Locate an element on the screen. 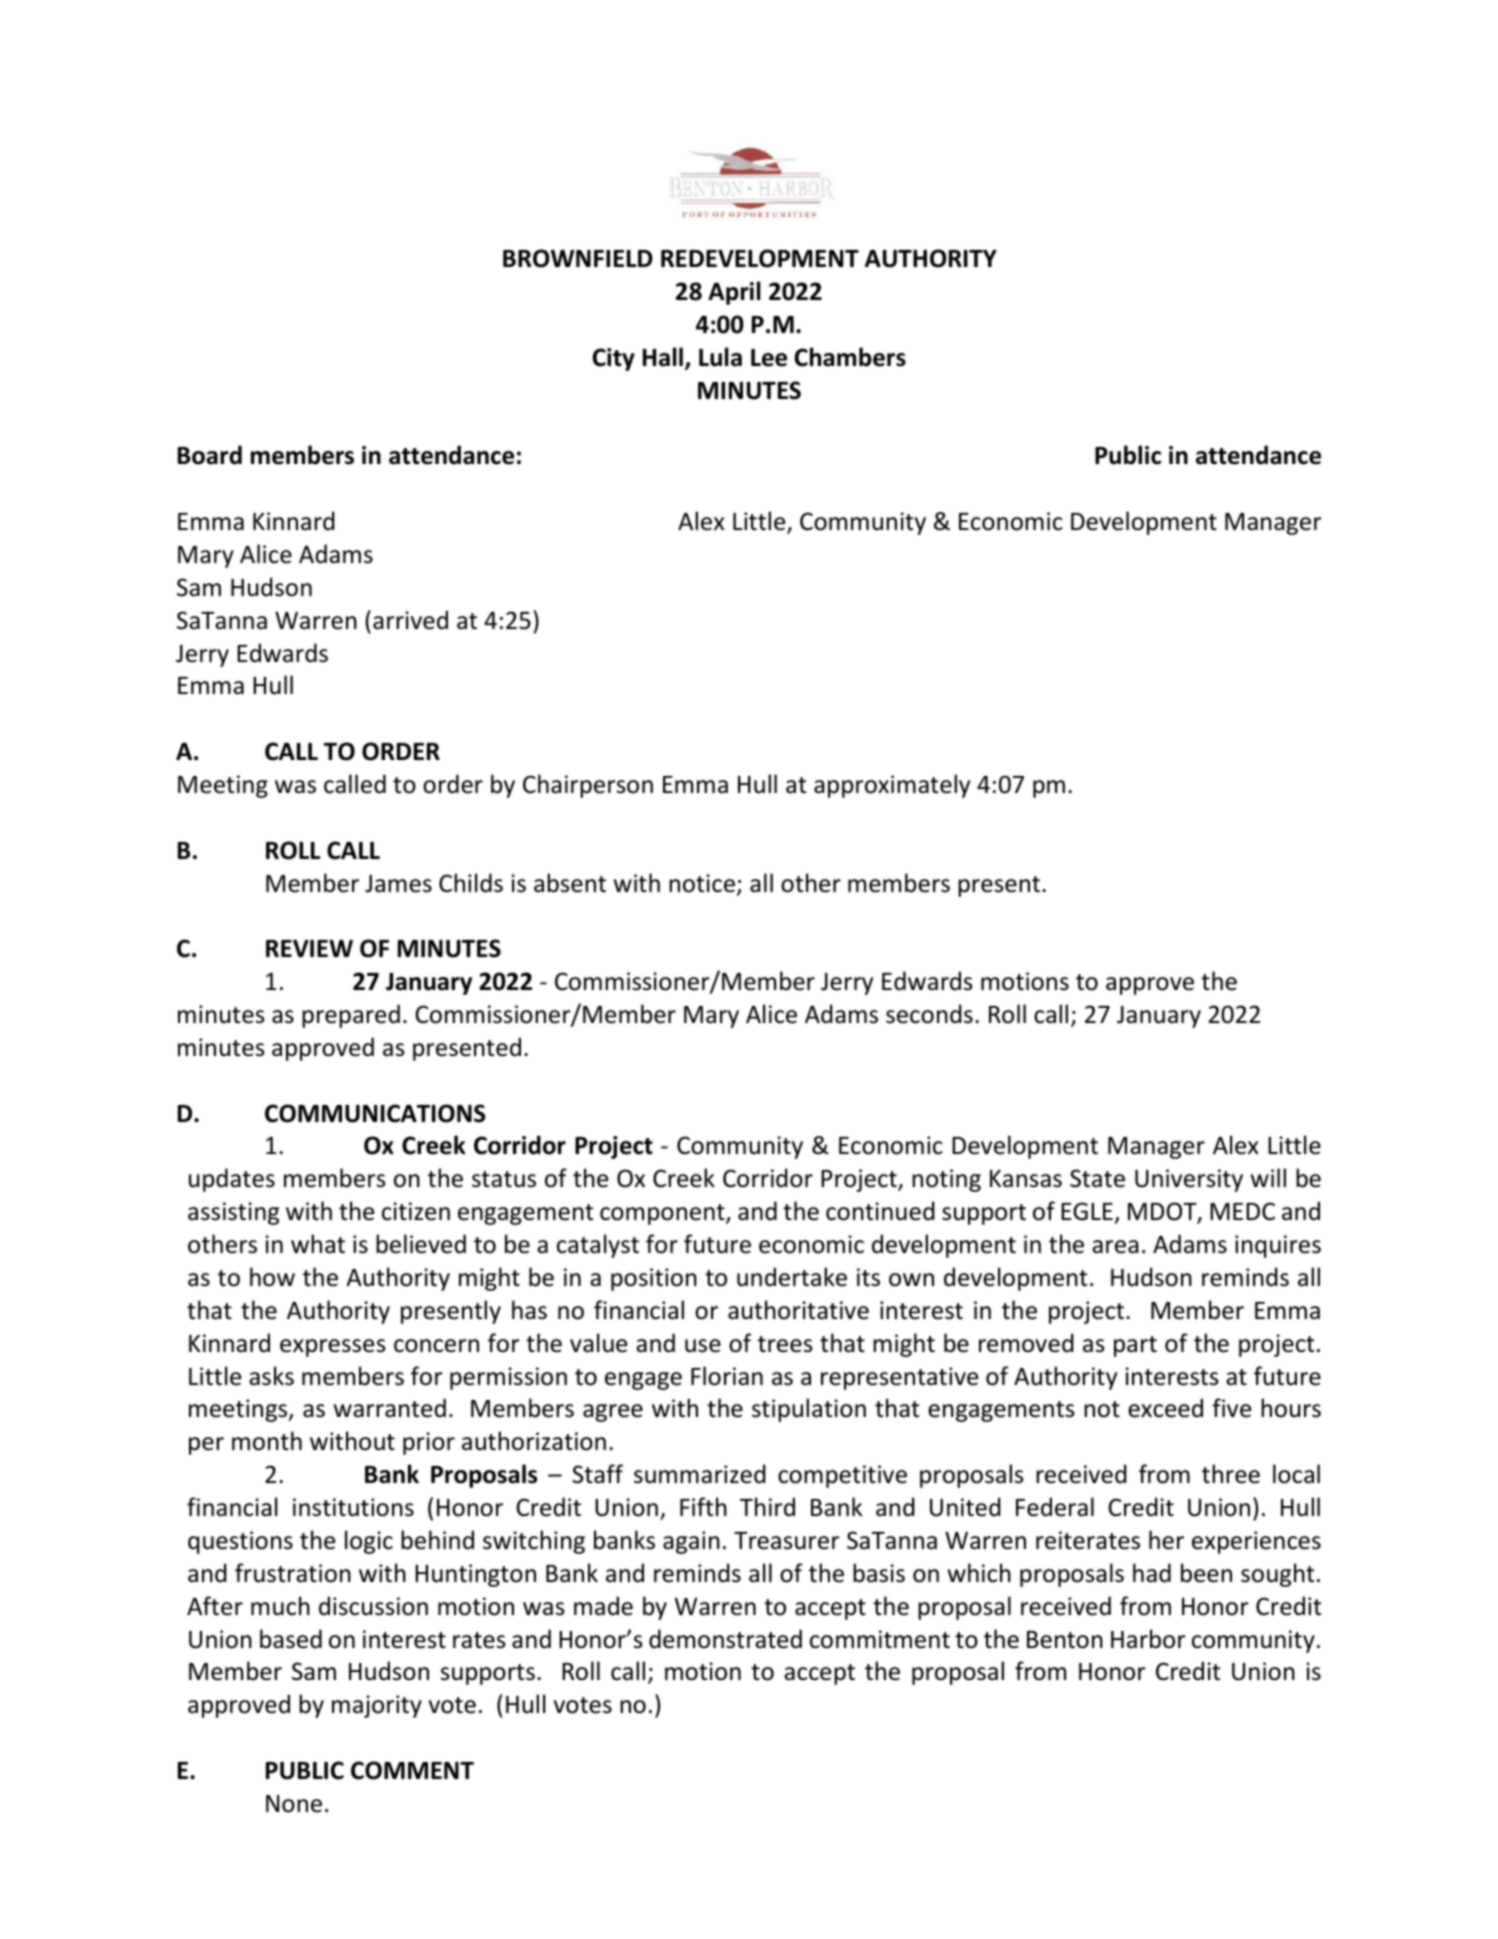 The image size is (1498, 1939). Board is located at coordinates (210, 455).
